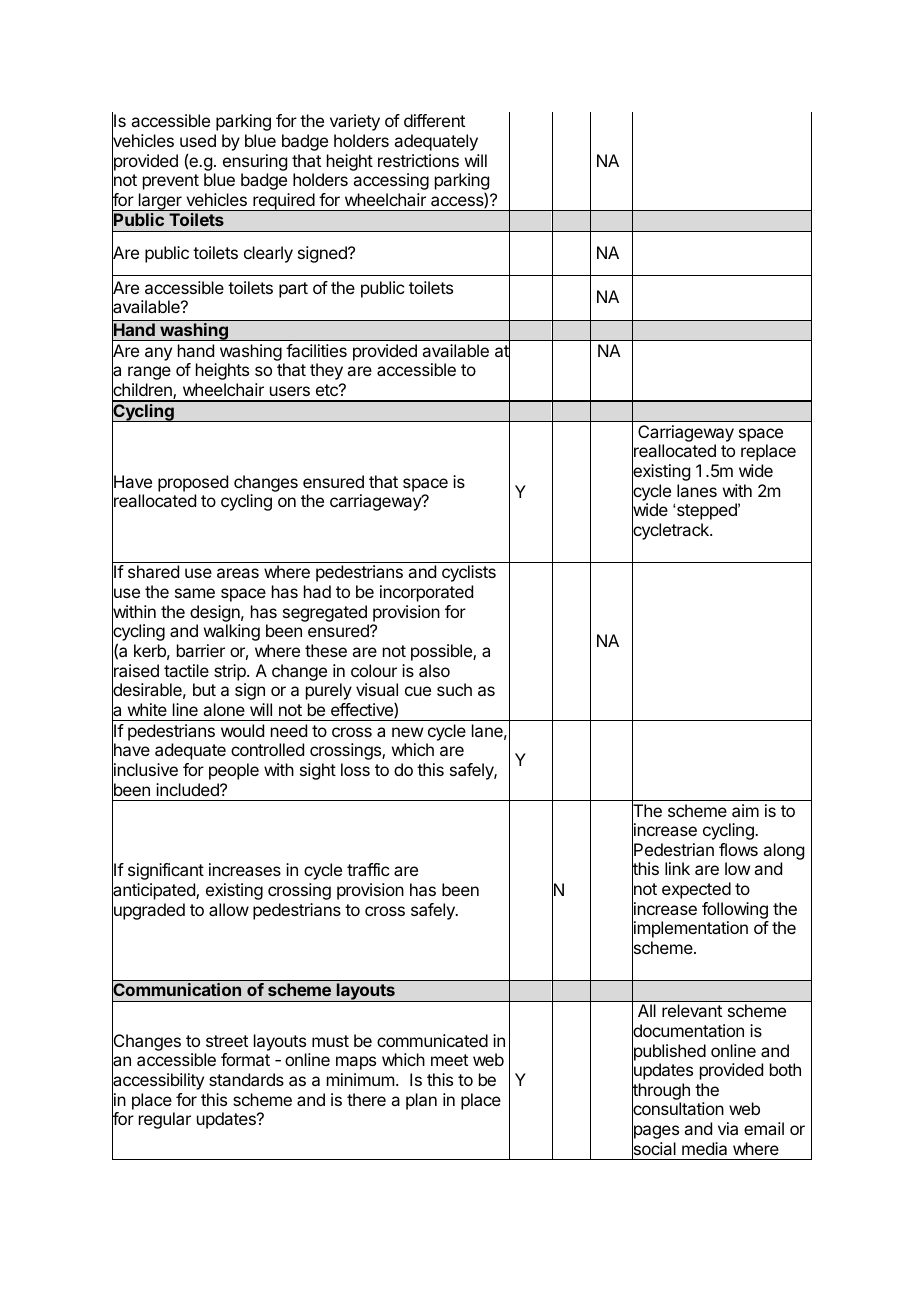 The width and height of the page is (924, 1308). Describe the element at coordinates (368, 869) in the page. I see `traffic` at that location.
